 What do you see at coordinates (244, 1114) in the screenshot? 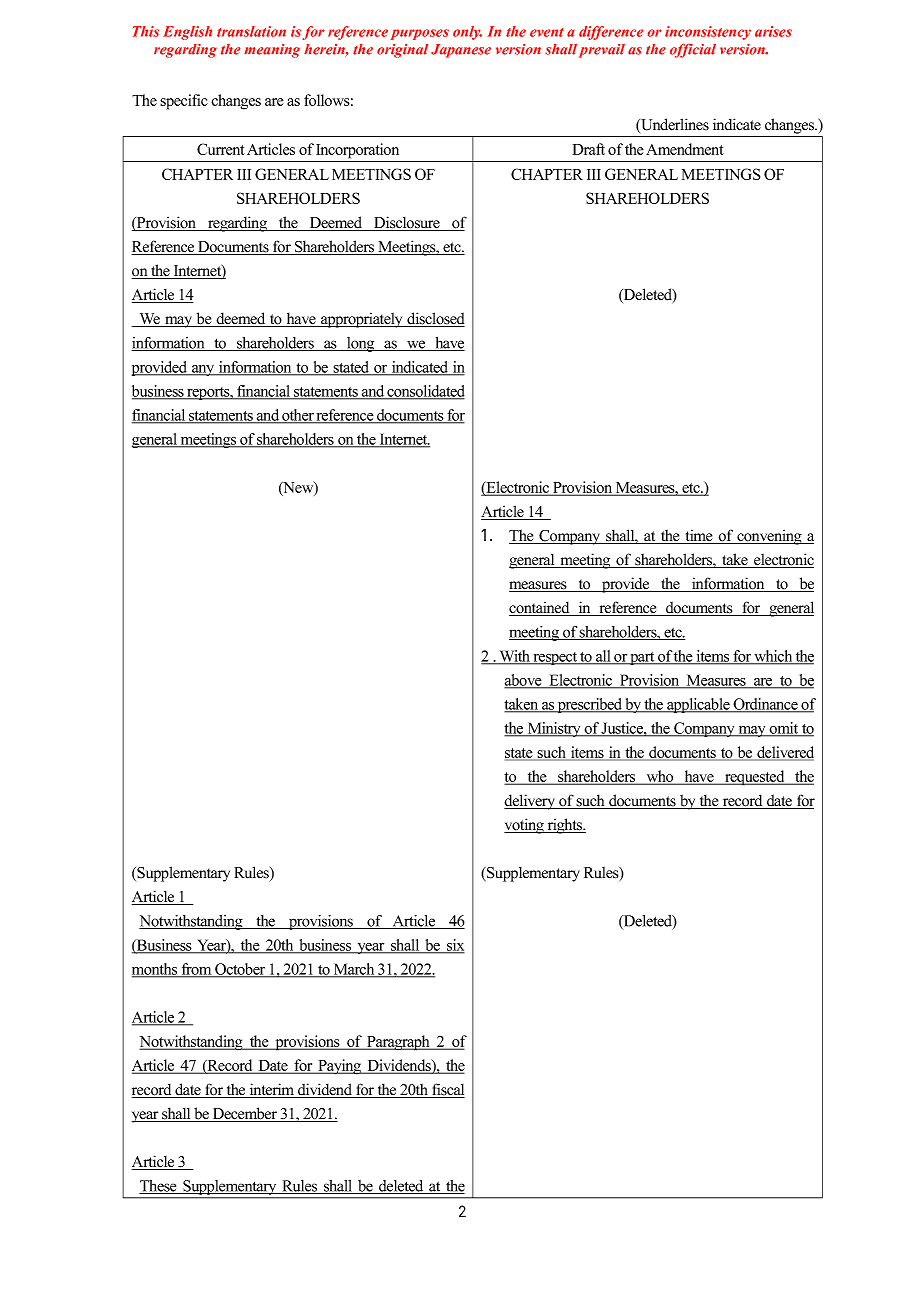
I see `December` at bounding box center [244, 1114].
